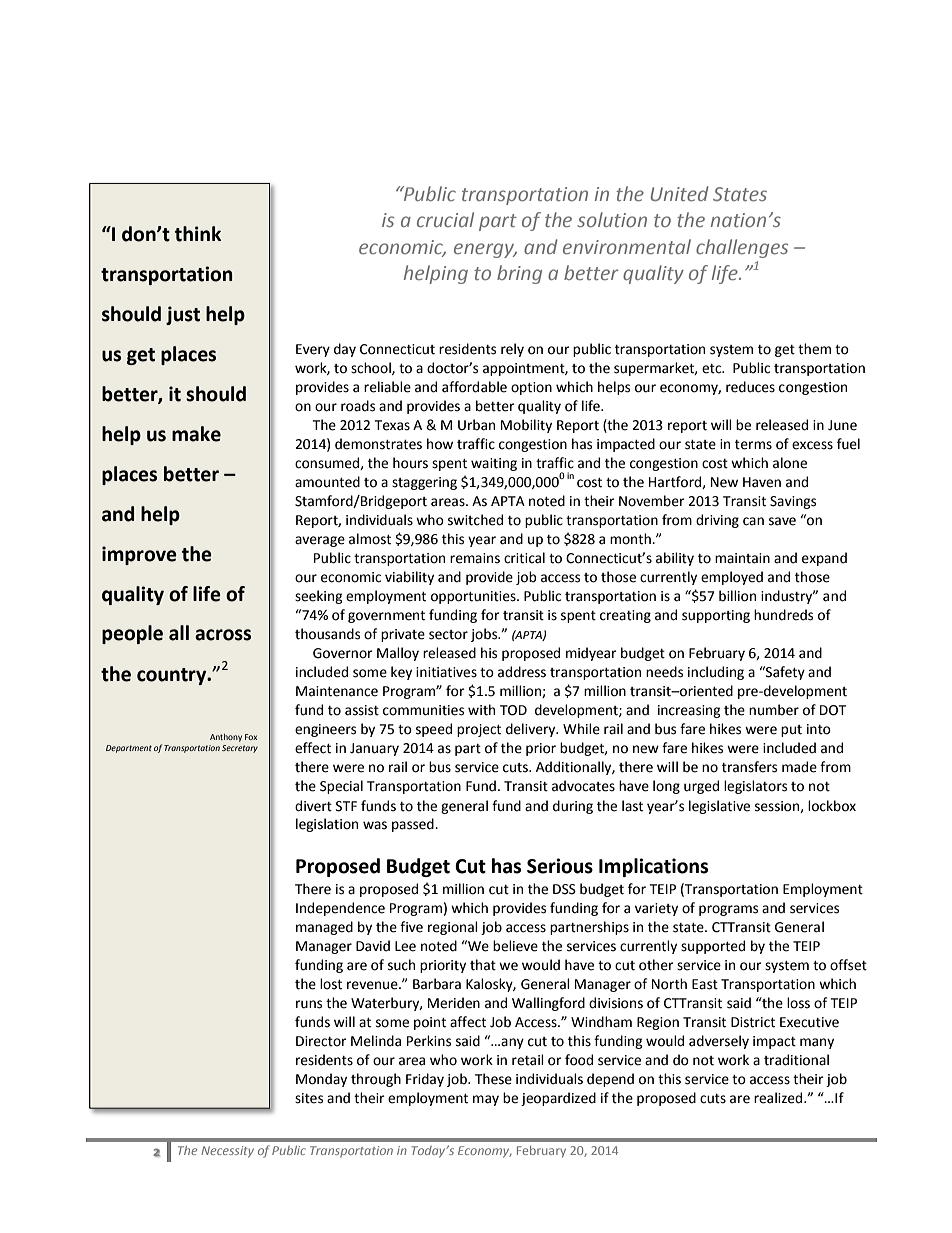 The image size is (952, 1233). Describe the element at coordinates (742, 248) in the page. I see `challenges` at that location.
